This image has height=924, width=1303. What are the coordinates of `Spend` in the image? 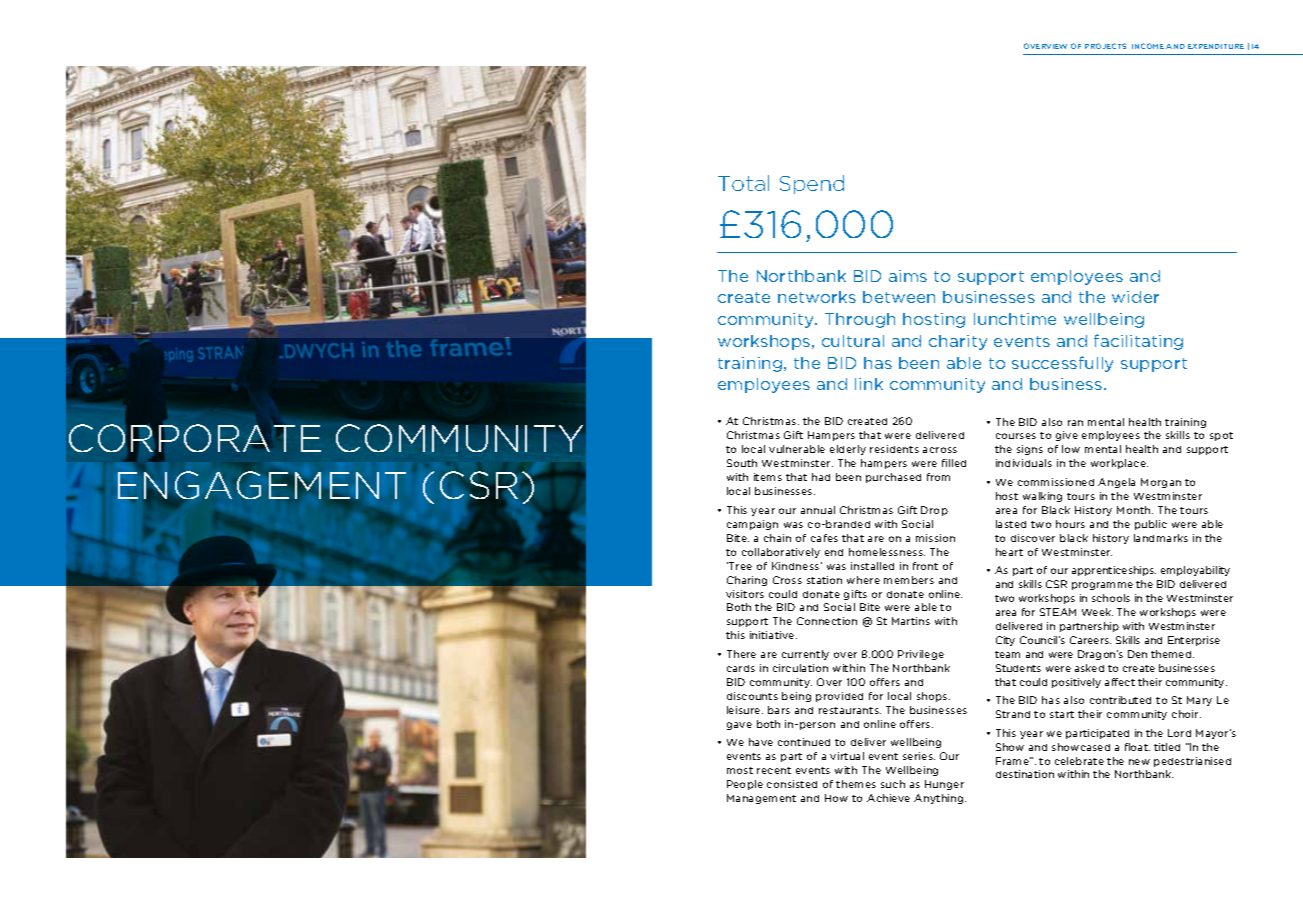 It's located at (812, 184).
